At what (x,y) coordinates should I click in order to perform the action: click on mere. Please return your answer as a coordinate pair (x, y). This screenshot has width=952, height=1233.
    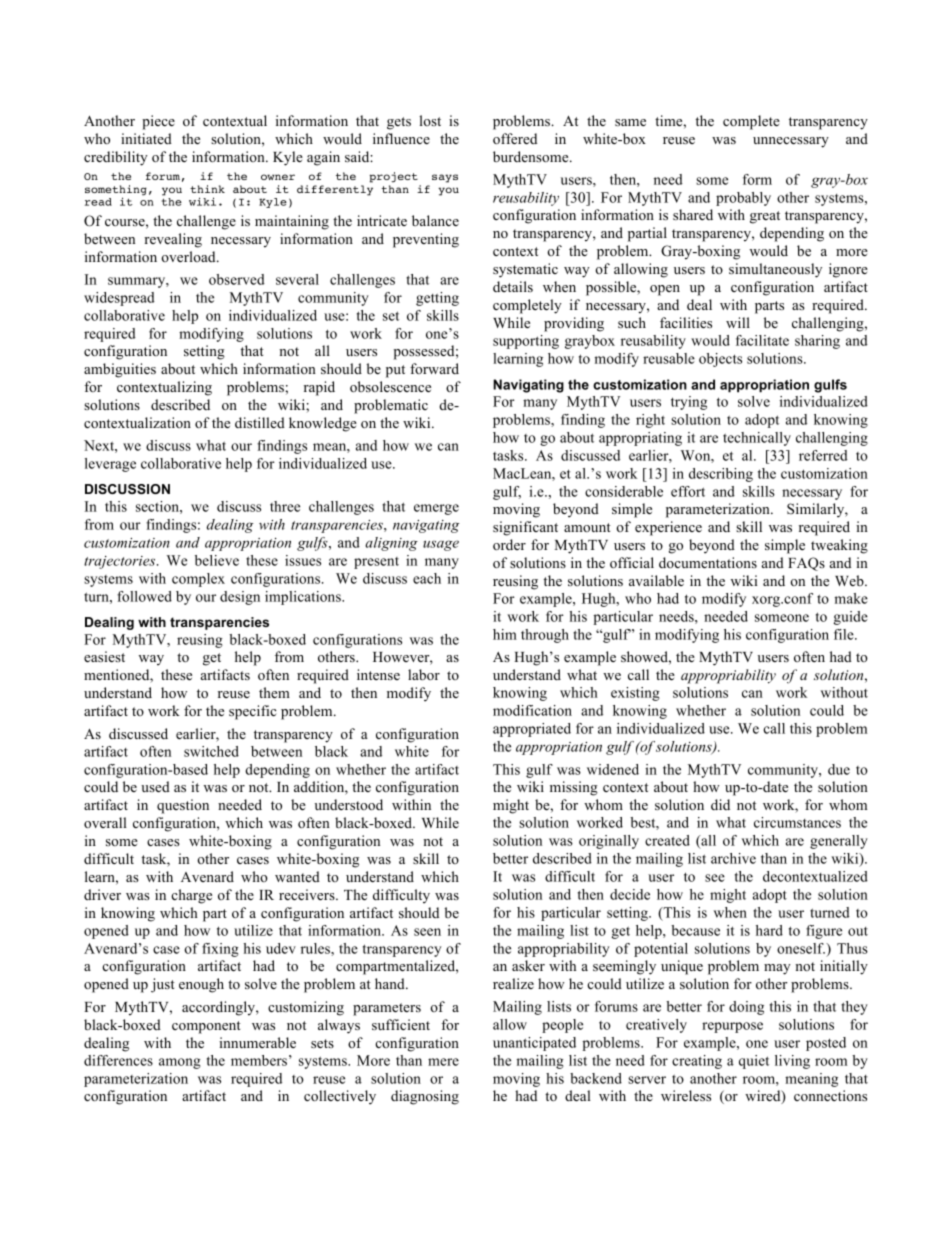
    Looking at the image, I should click on (443, 1062).
